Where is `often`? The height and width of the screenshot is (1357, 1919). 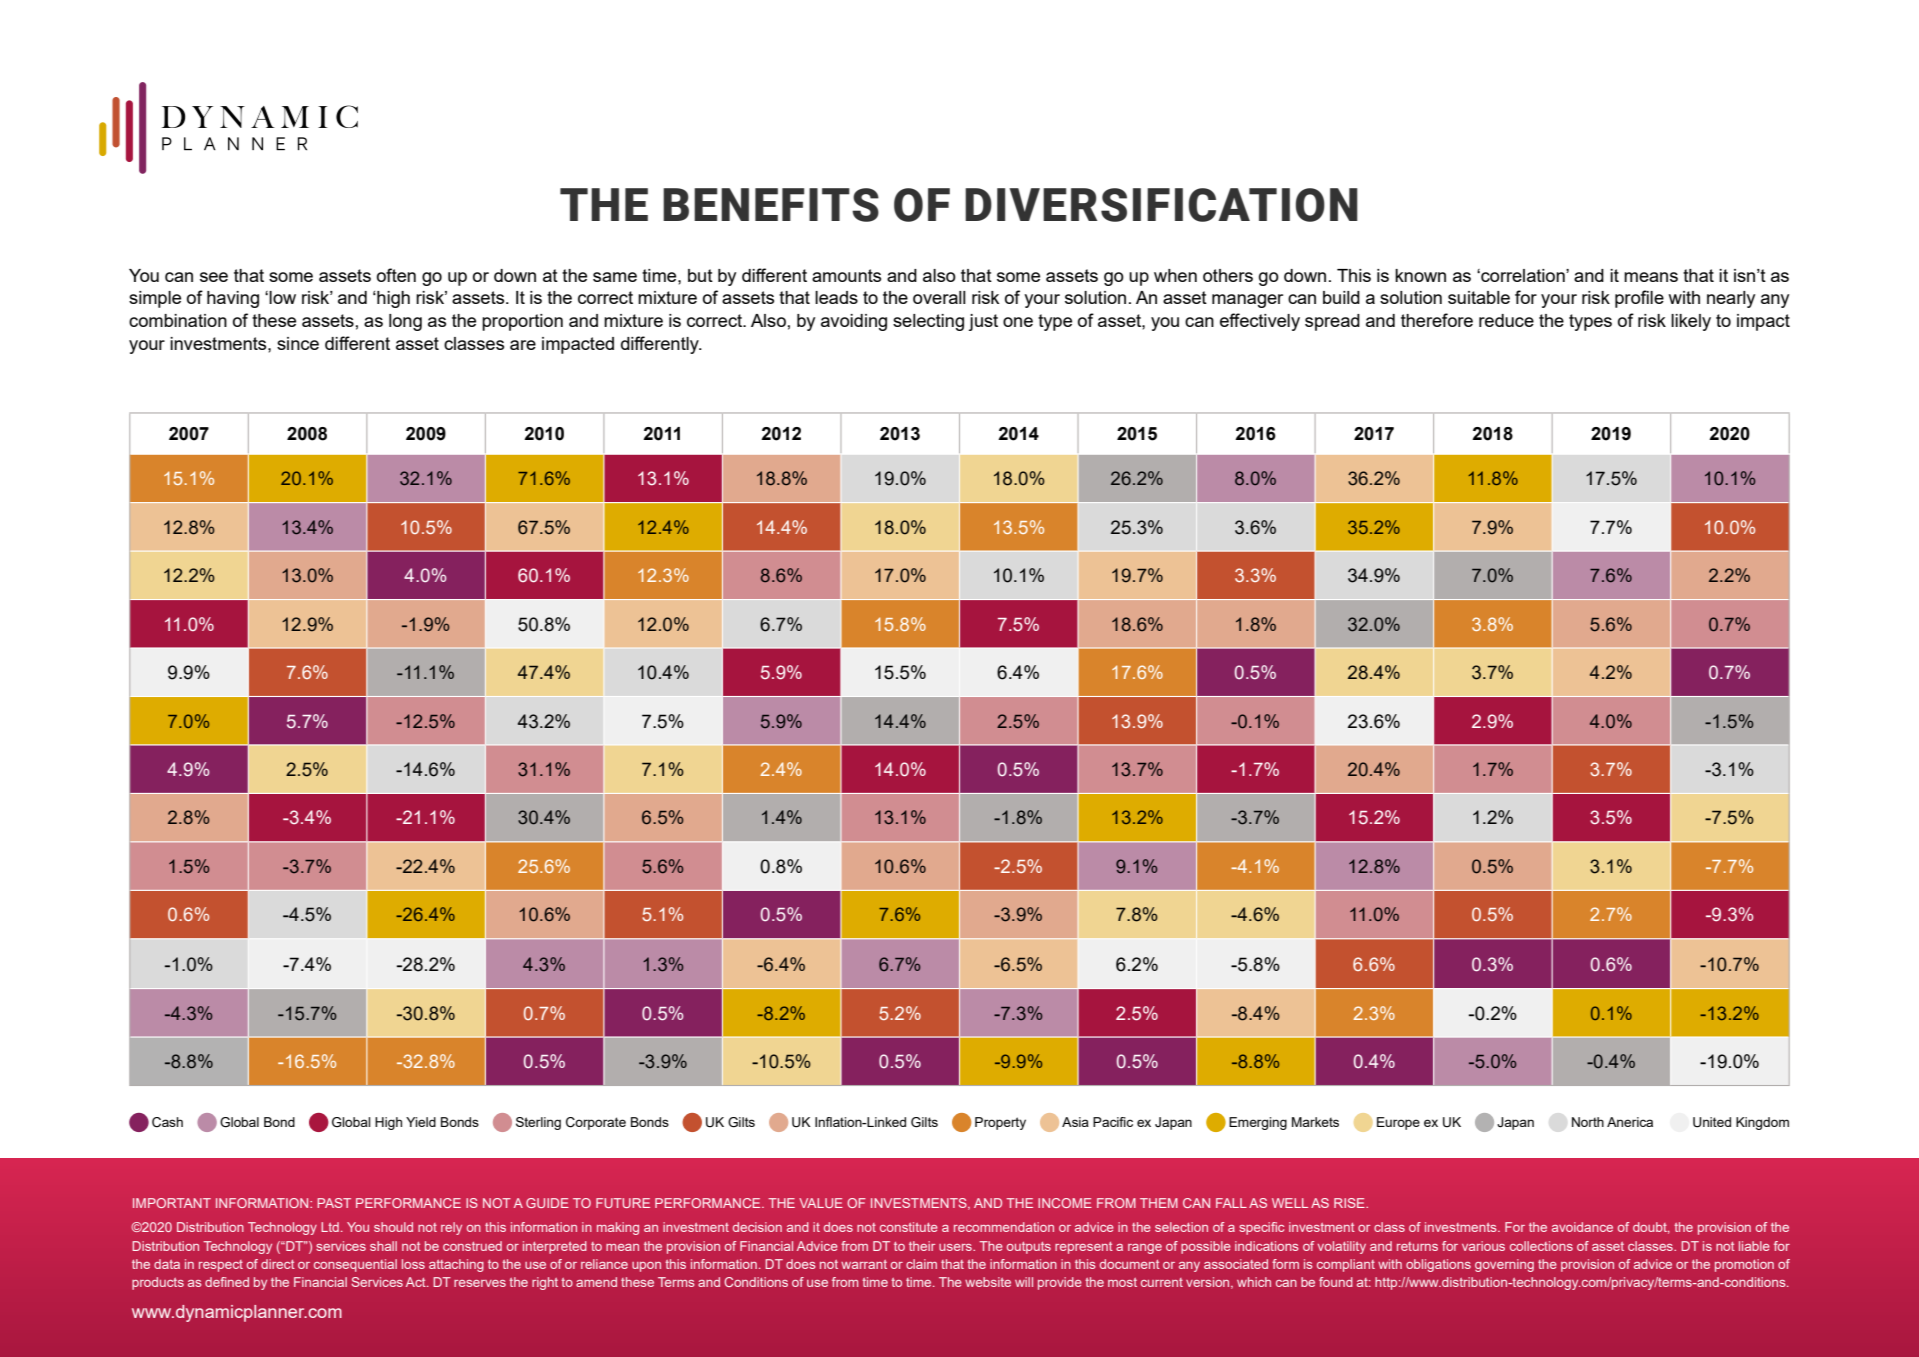
often is located at coordinates (396, 275).
